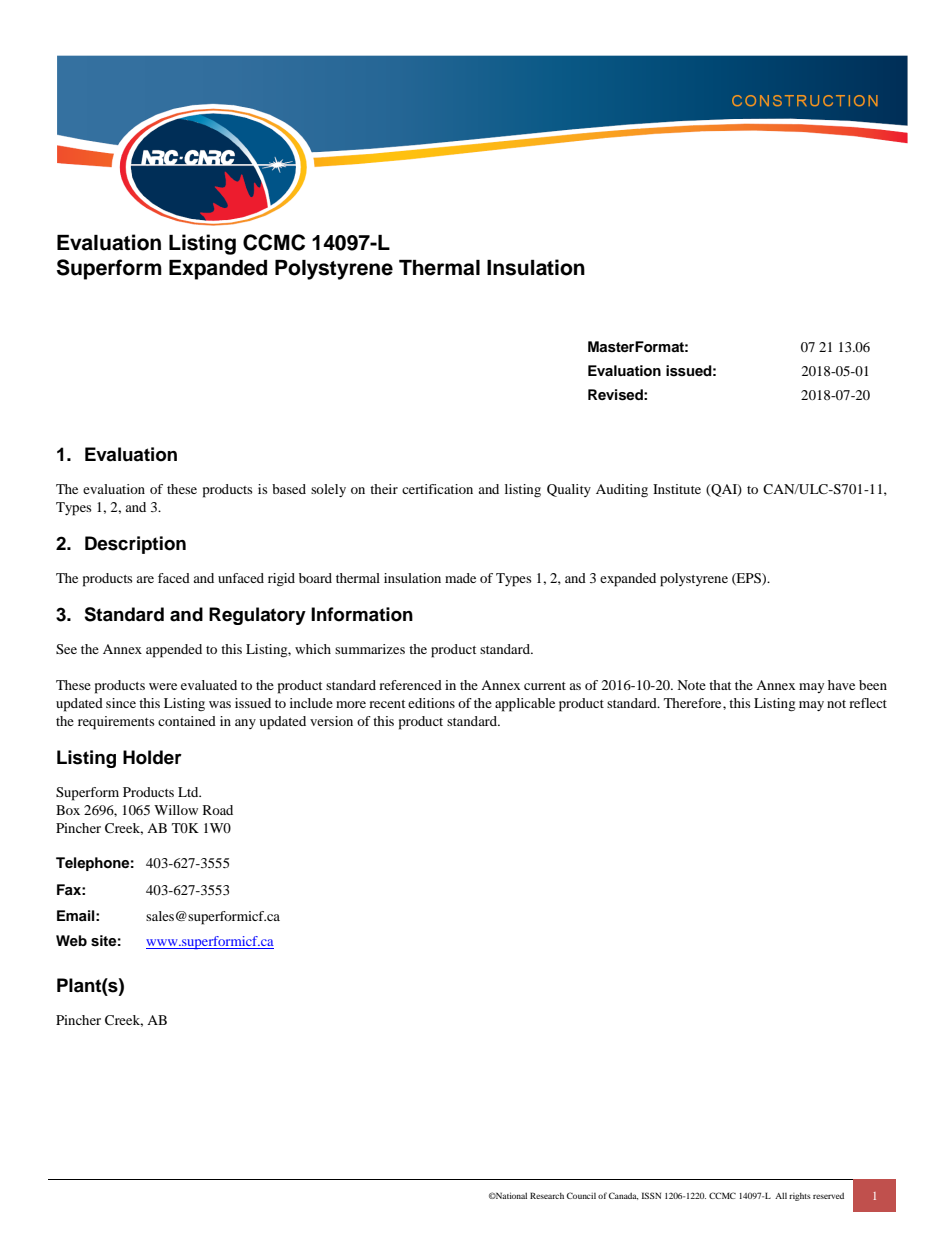  What do you see at coordinates (410, 685) in the image?
I see `referenced` at bounding box center [410, 685].
